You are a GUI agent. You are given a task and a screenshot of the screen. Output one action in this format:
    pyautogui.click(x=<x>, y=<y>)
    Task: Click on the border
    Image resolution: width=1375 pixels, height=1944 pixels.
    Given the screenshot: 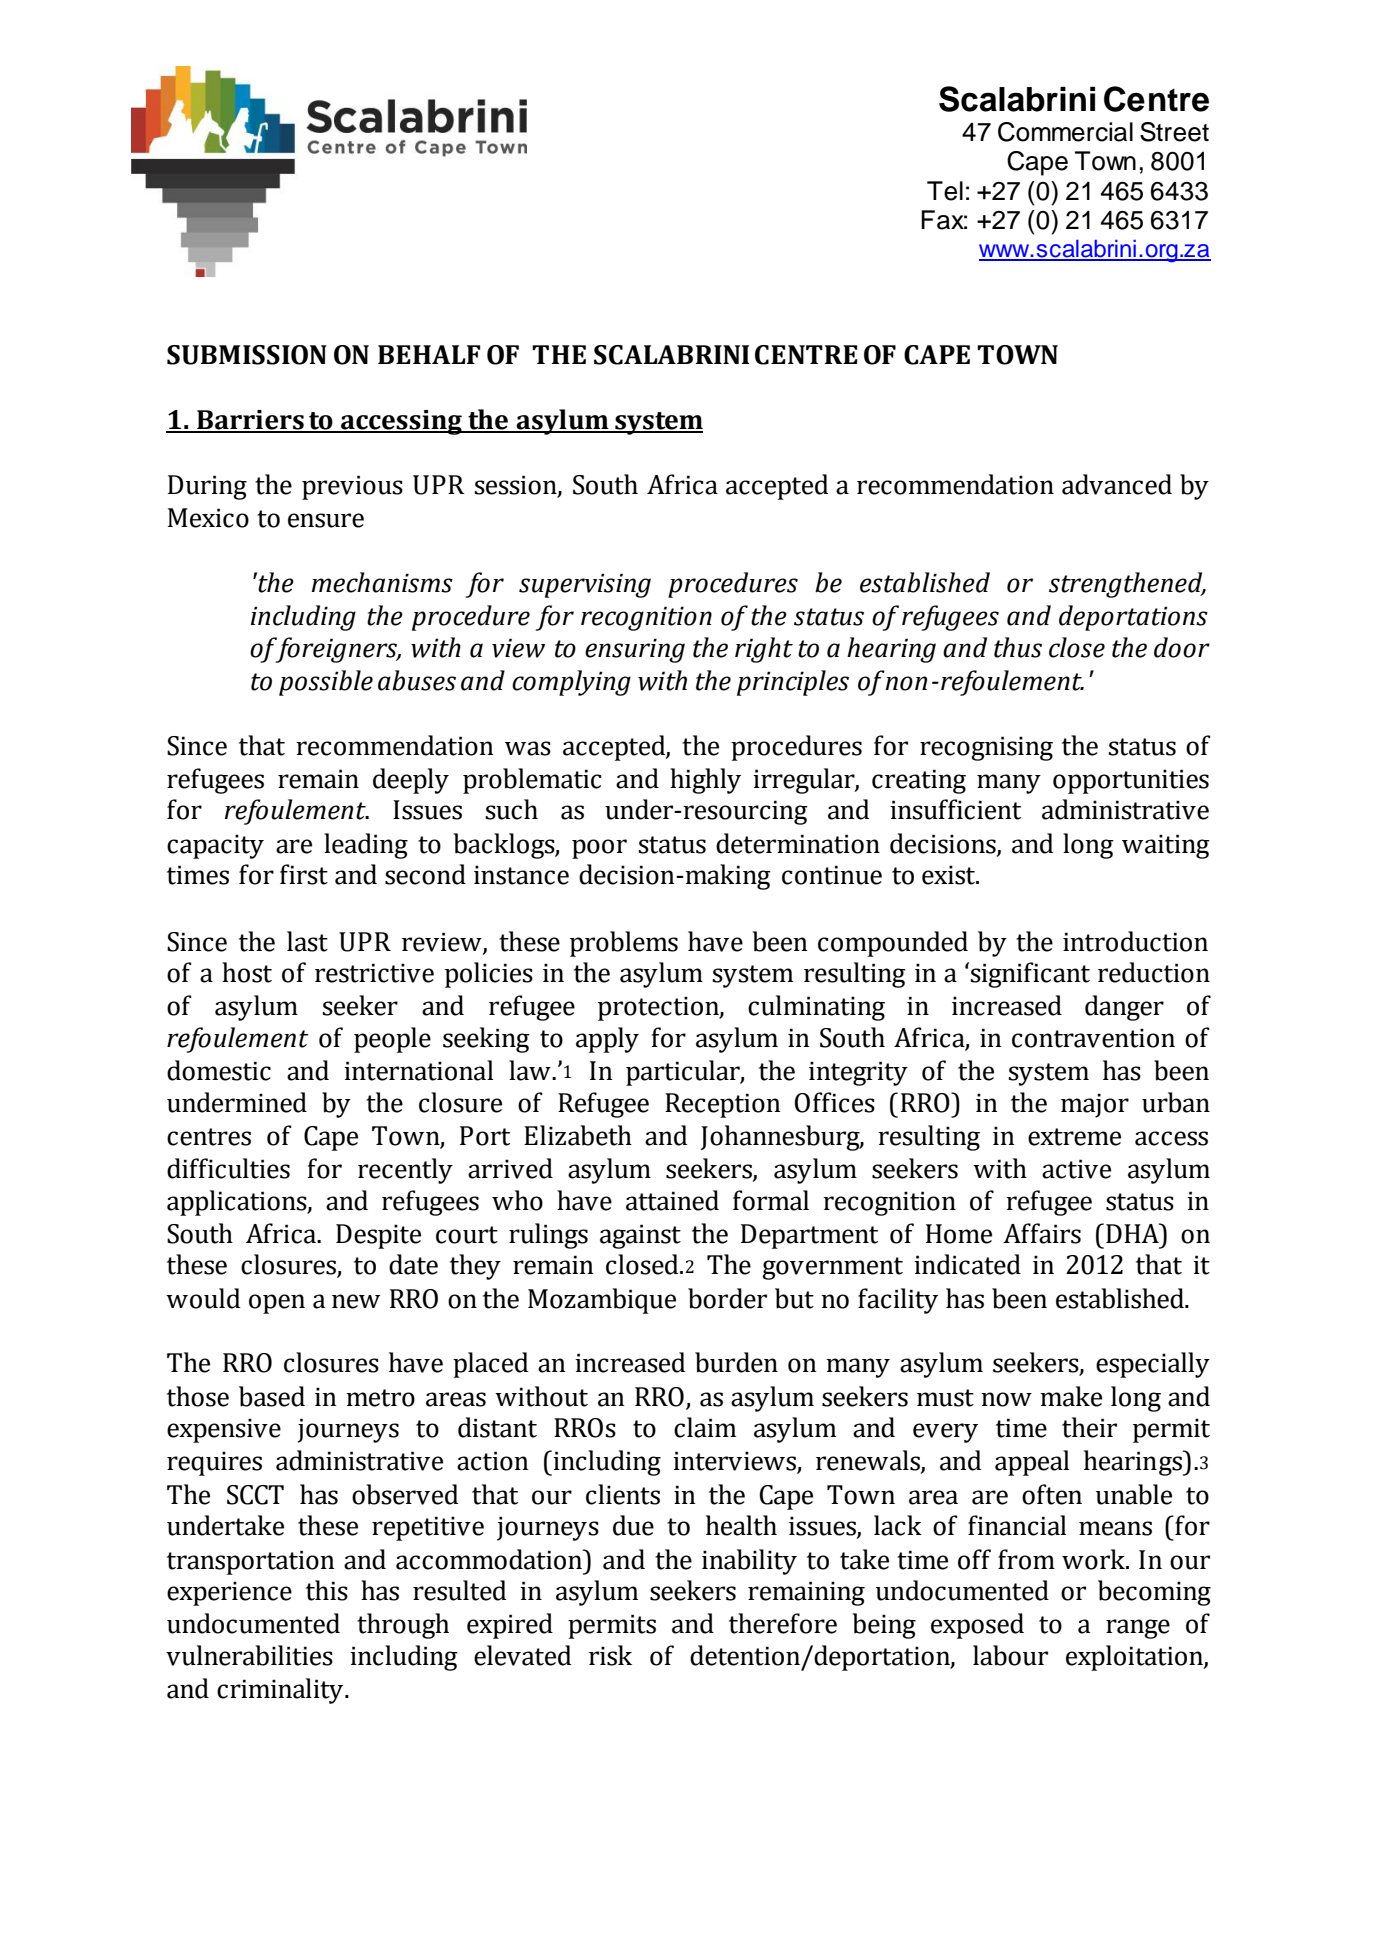 What is the action you would take?
    pyautogui.click(x=727, y=1298)
